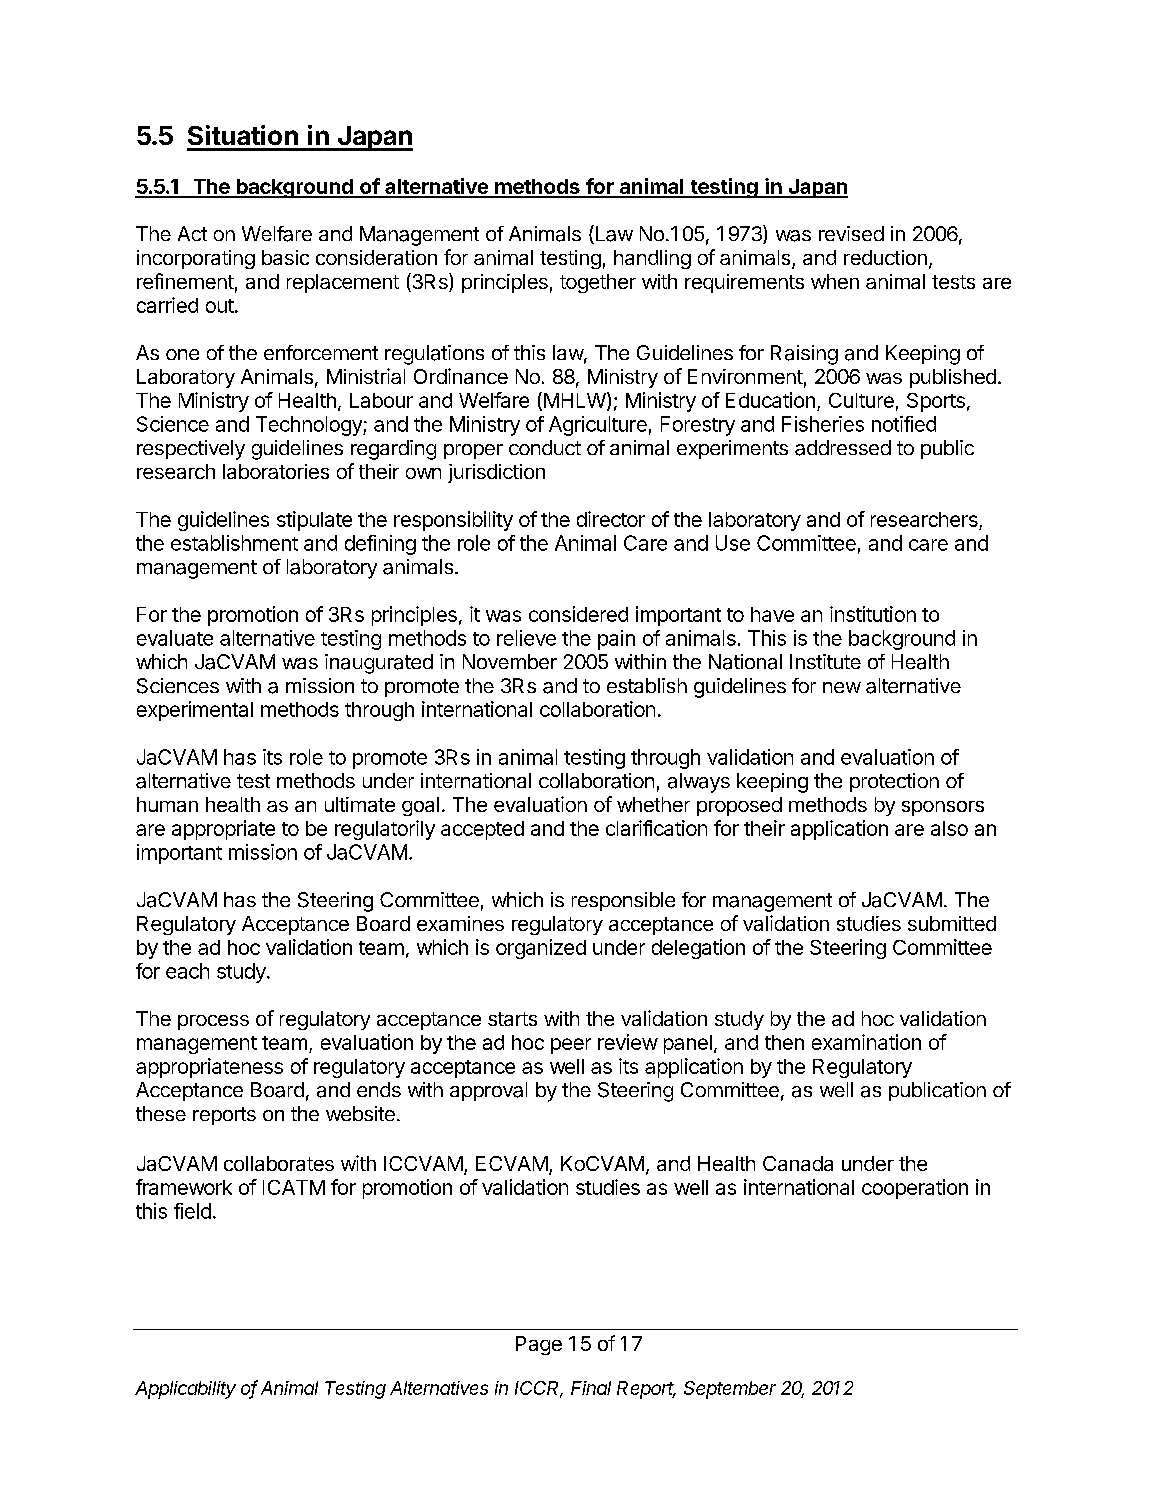 The width and height of the screenshot is (1151, 1489). Describe the element at coordinates (285, 257) in the screenshot. I see `basic` at that location.
